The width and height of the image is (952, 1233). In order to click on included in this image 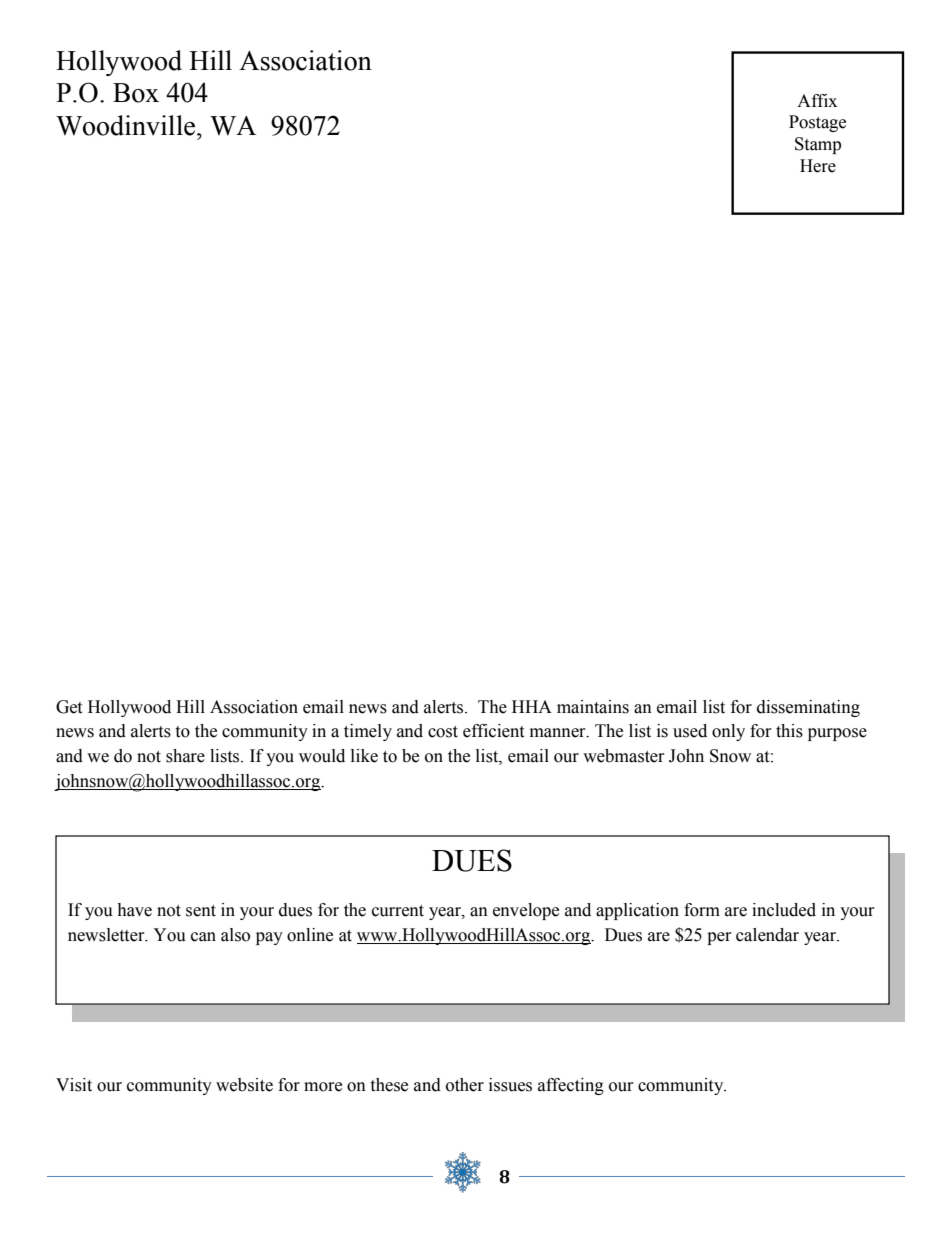, I will do `click(784, 910)`.
